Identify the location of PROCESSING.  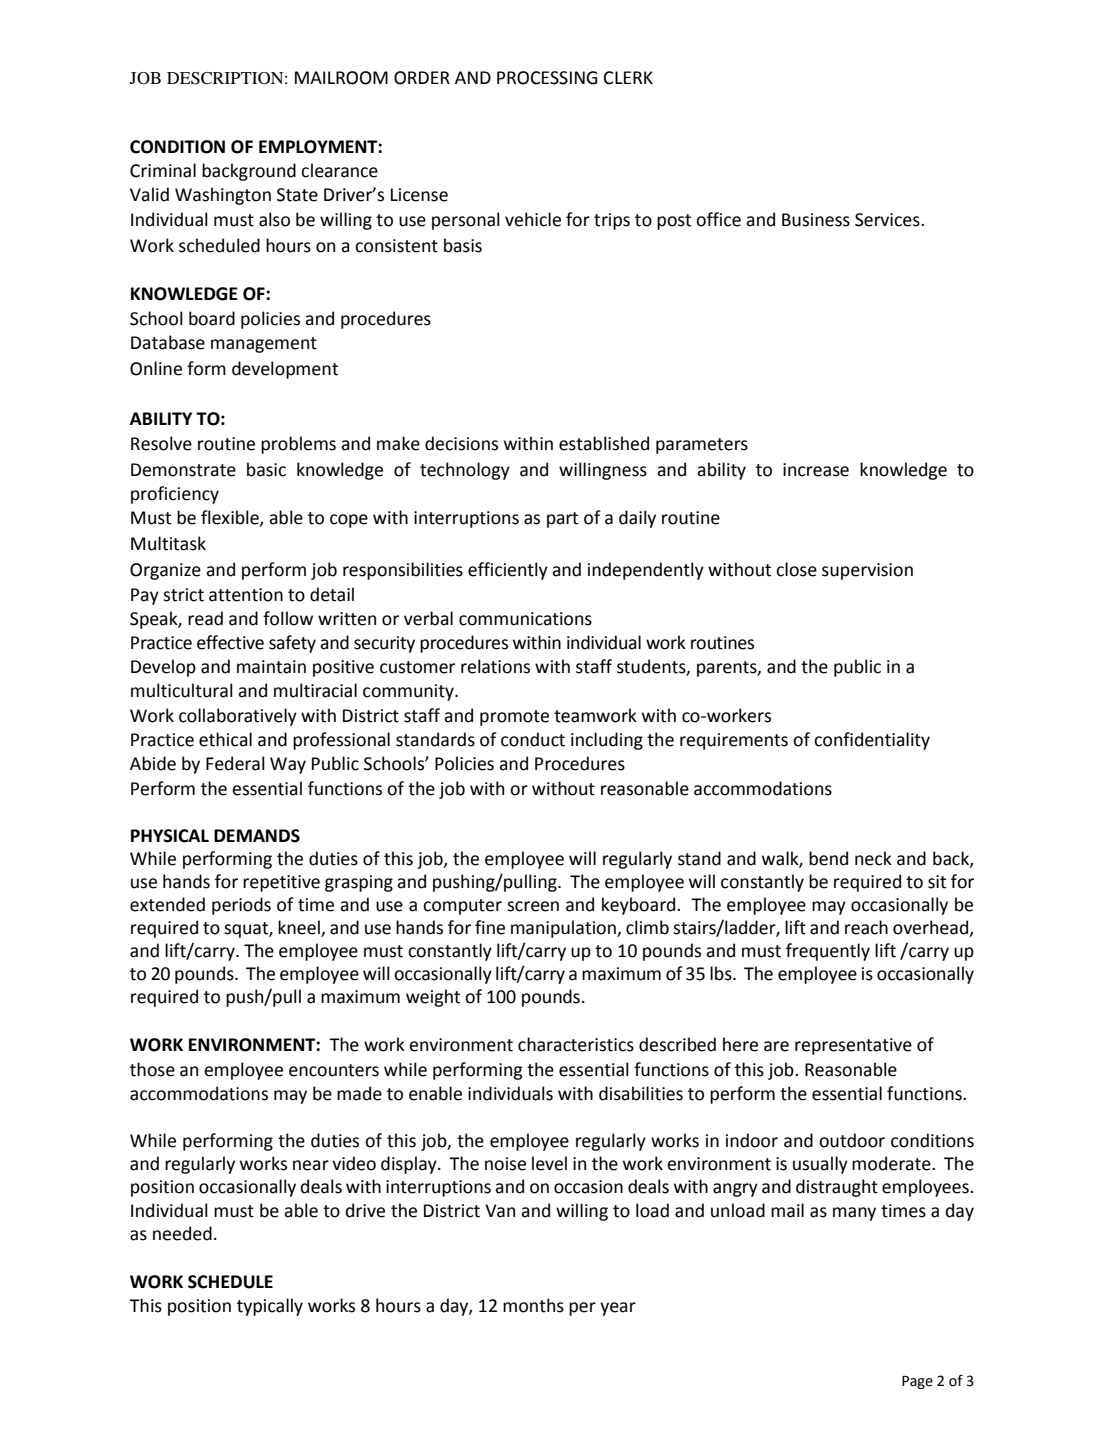
(547, 78).
